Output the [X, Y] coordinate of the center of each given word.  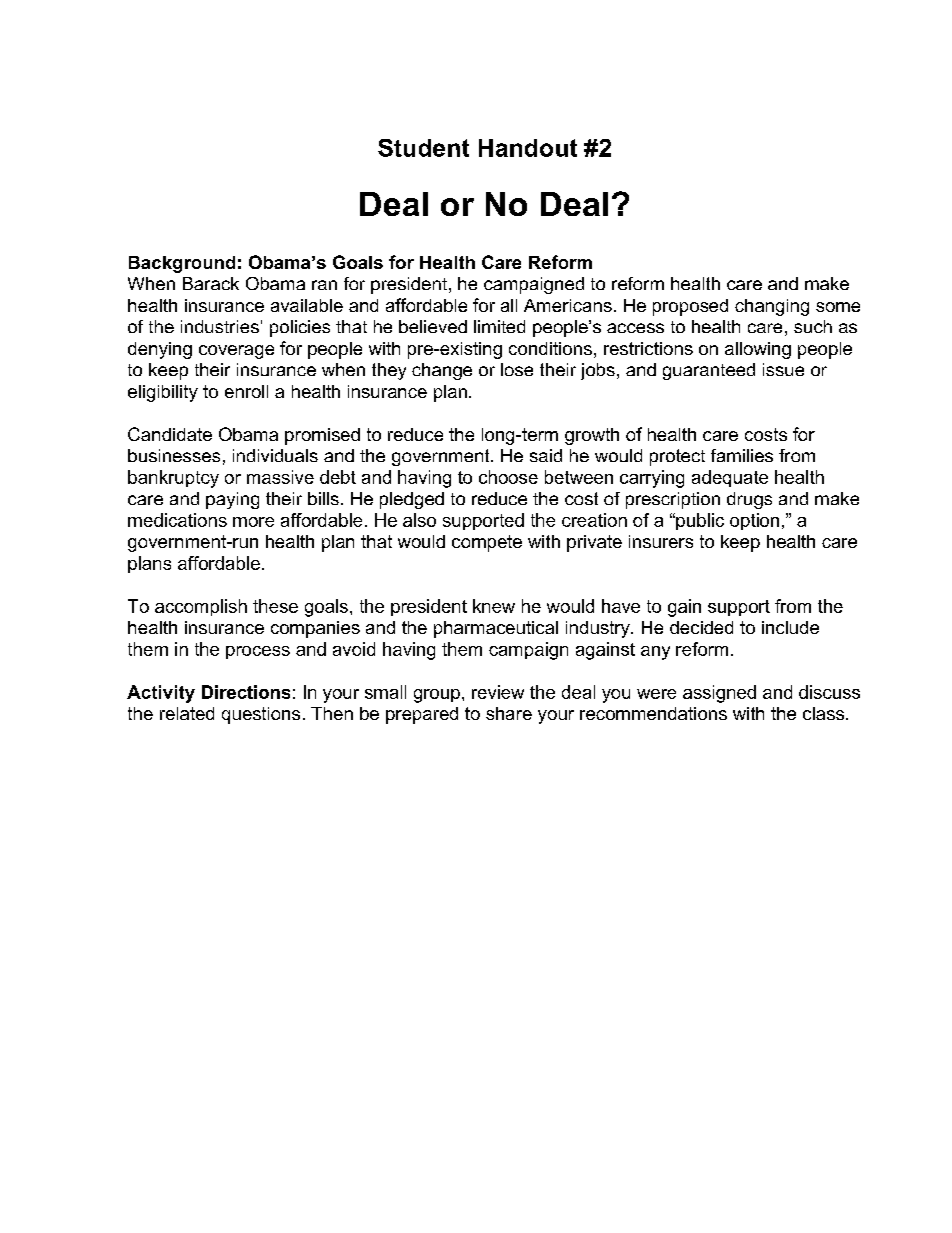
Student [423, 148]
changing [772, 307]
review [498, 692]
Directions [246, 692]
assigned [719, 694]
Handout [528, 148]
